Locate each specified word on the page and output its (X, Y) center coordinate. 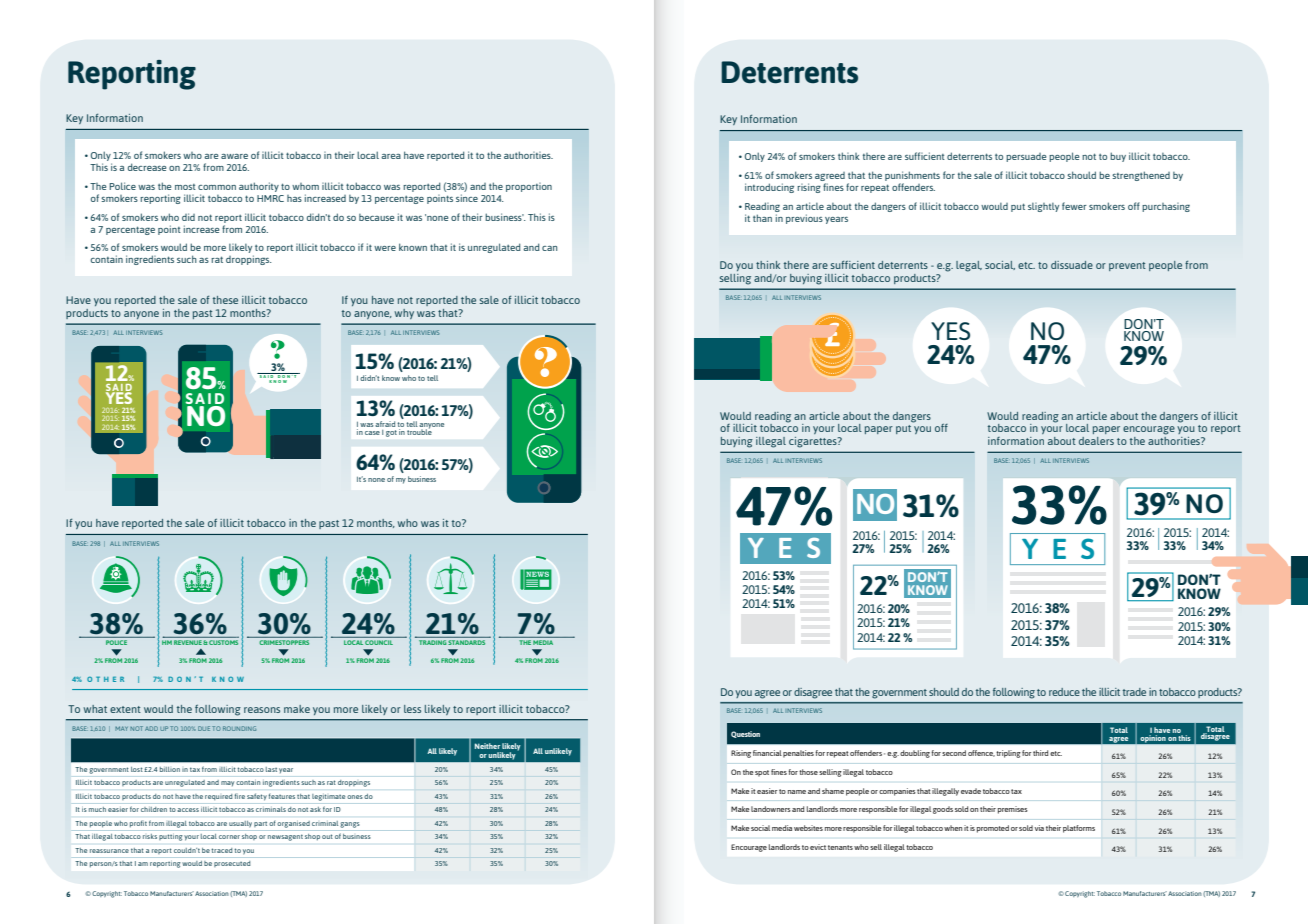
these (225, 300)
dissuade (1072, 265)
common (217, 187)
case (372, 433)
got (391, 433)
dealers (1096, 441)
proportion (529, 187)
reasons (262, 710)
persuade (1026, 157)
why (404, 314)
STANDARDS (467, 642)
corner (229, 837)
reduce (1064, 692)
